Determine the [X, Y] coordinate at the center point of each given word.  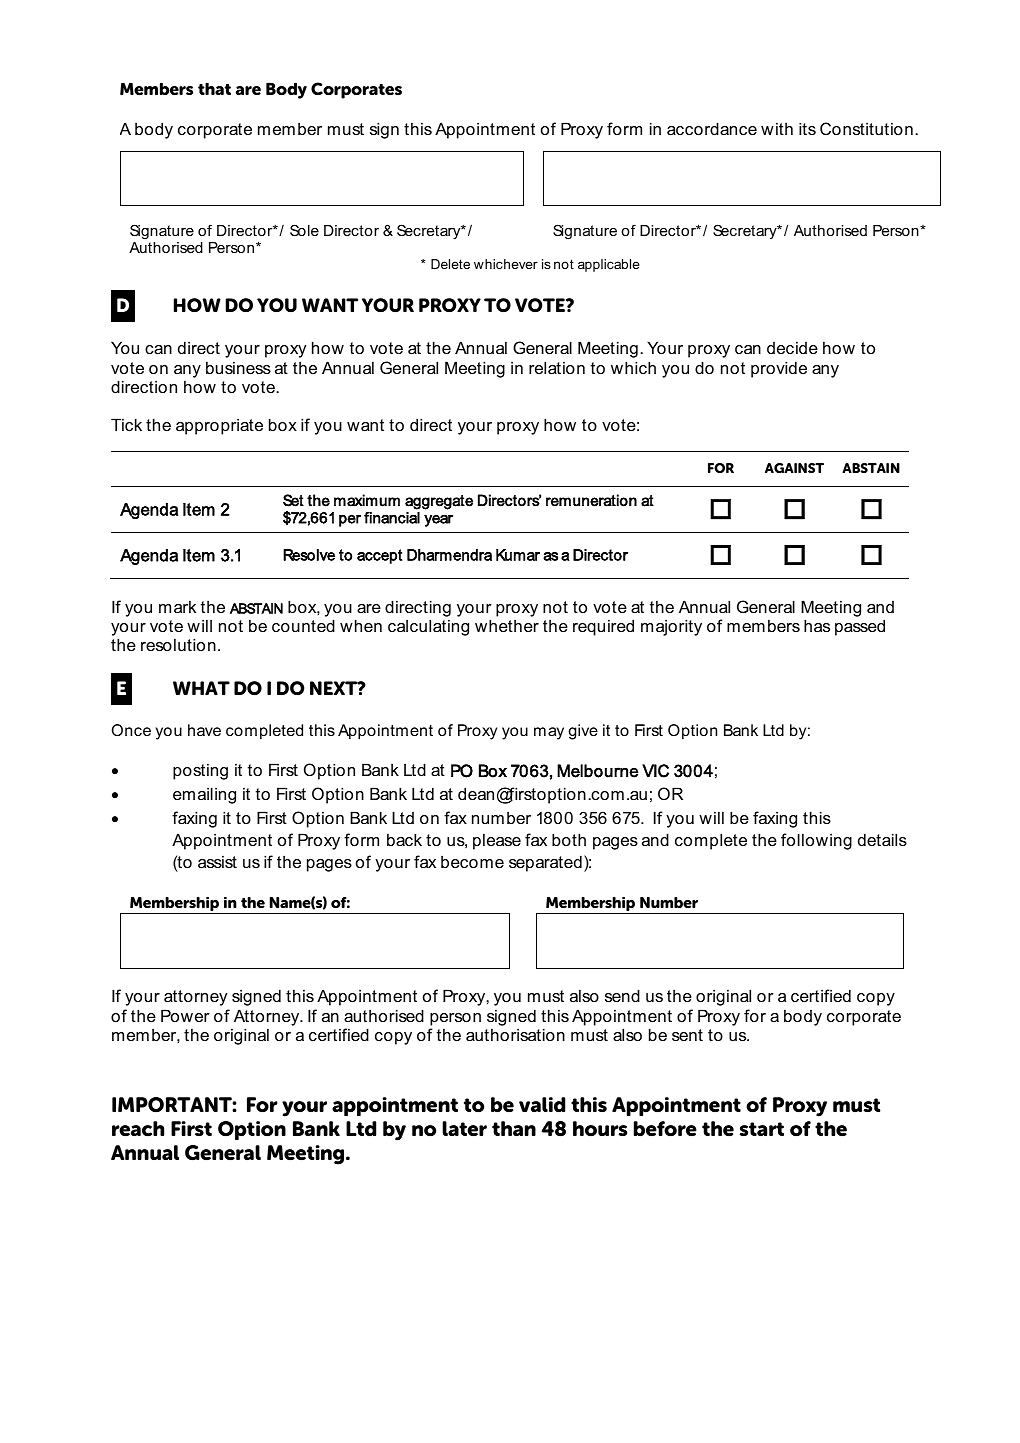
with [777, 128]
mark [177, 606]
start [762, 1129]
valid [542, 1105]
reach [138, 1129]
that [214, 89]
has [817, 625]
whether [507, 625]
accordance [712, 128]
